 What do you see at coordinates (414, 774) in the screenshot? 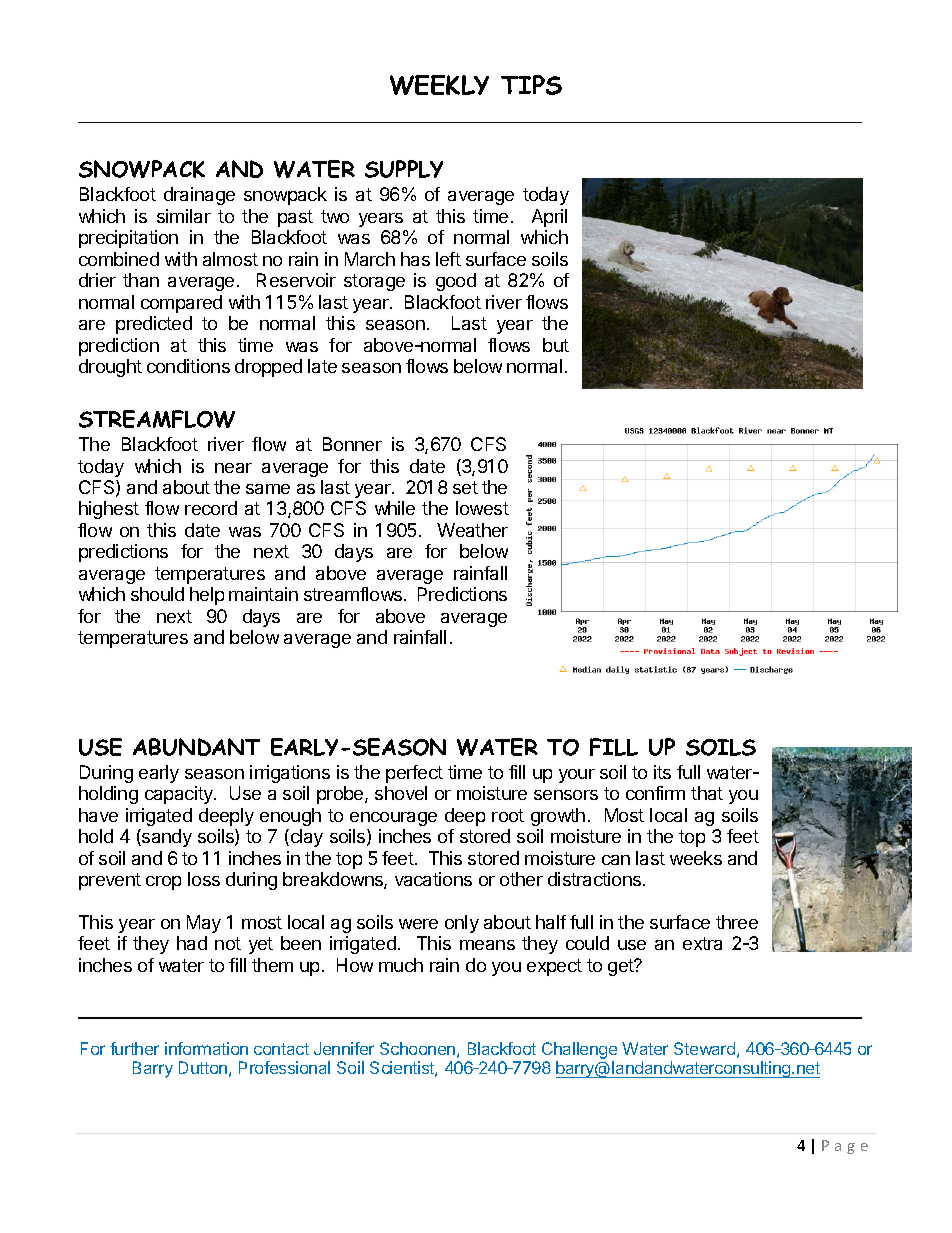
I see `perfect` at bounding box center [414, 774].
